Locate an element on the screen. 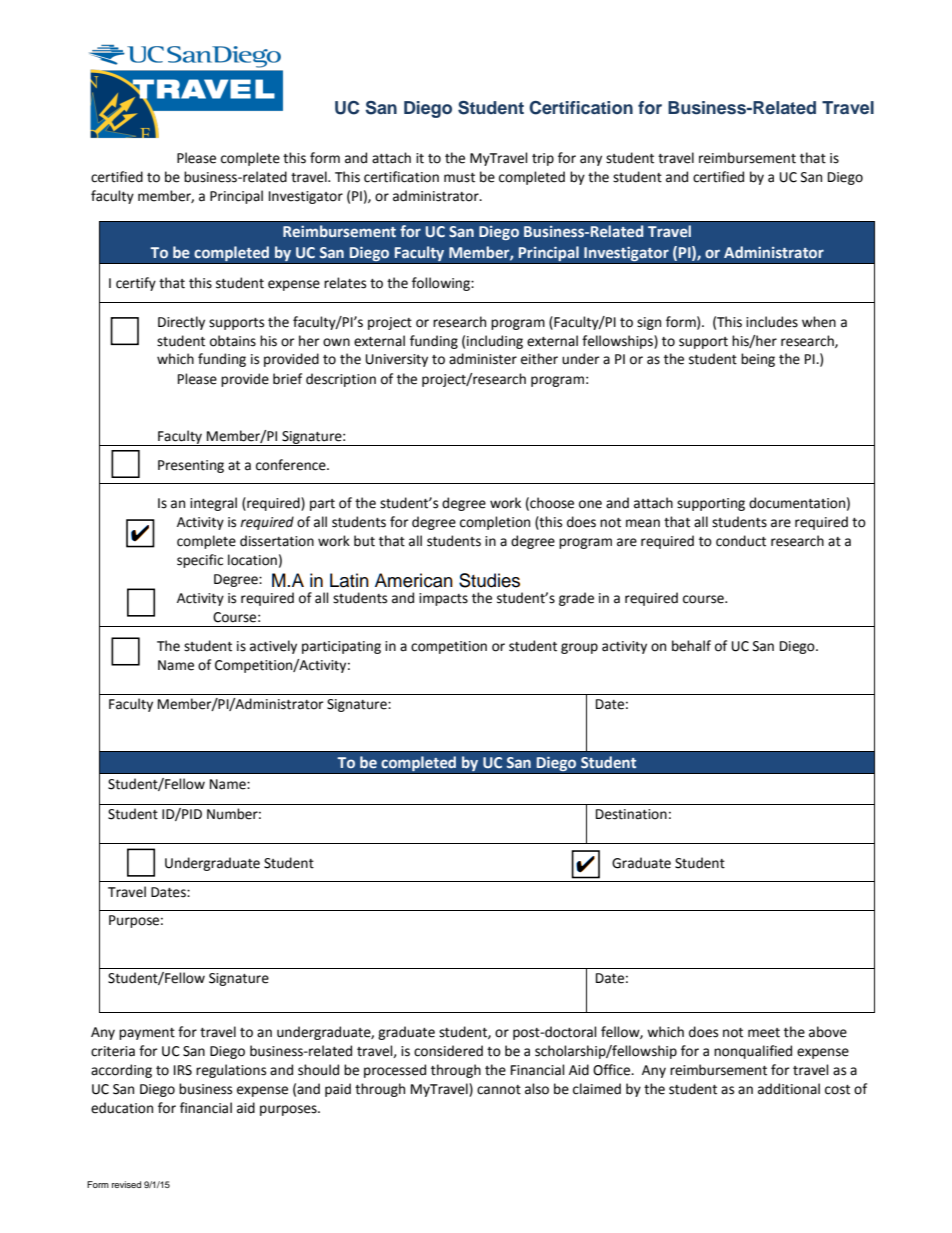 Image resolution: width=952 pixels, height=1233 pixels. includes is located at coordinates (772, 322).
